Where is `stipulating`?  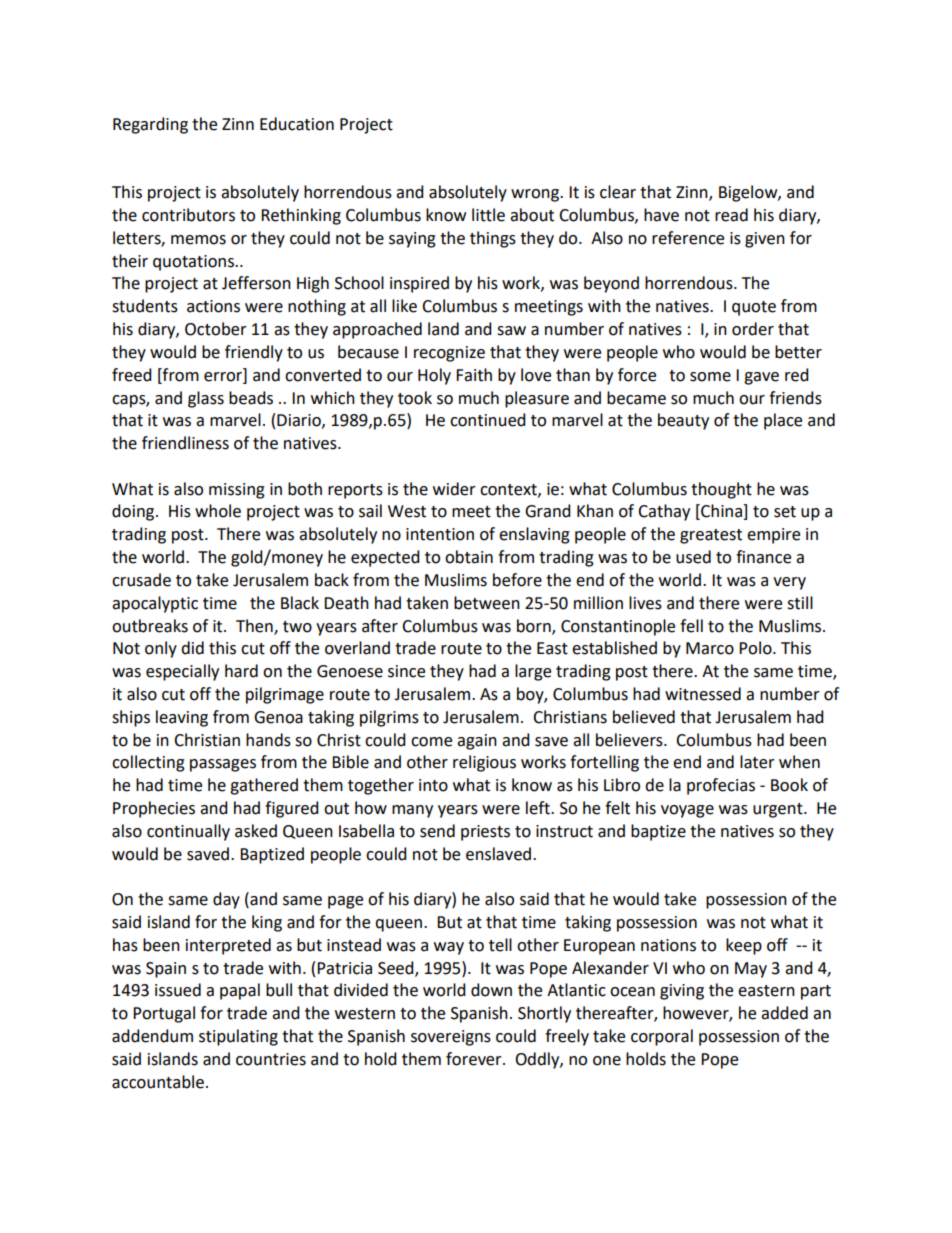 stipulating is located at coordinates (238, 1037).
